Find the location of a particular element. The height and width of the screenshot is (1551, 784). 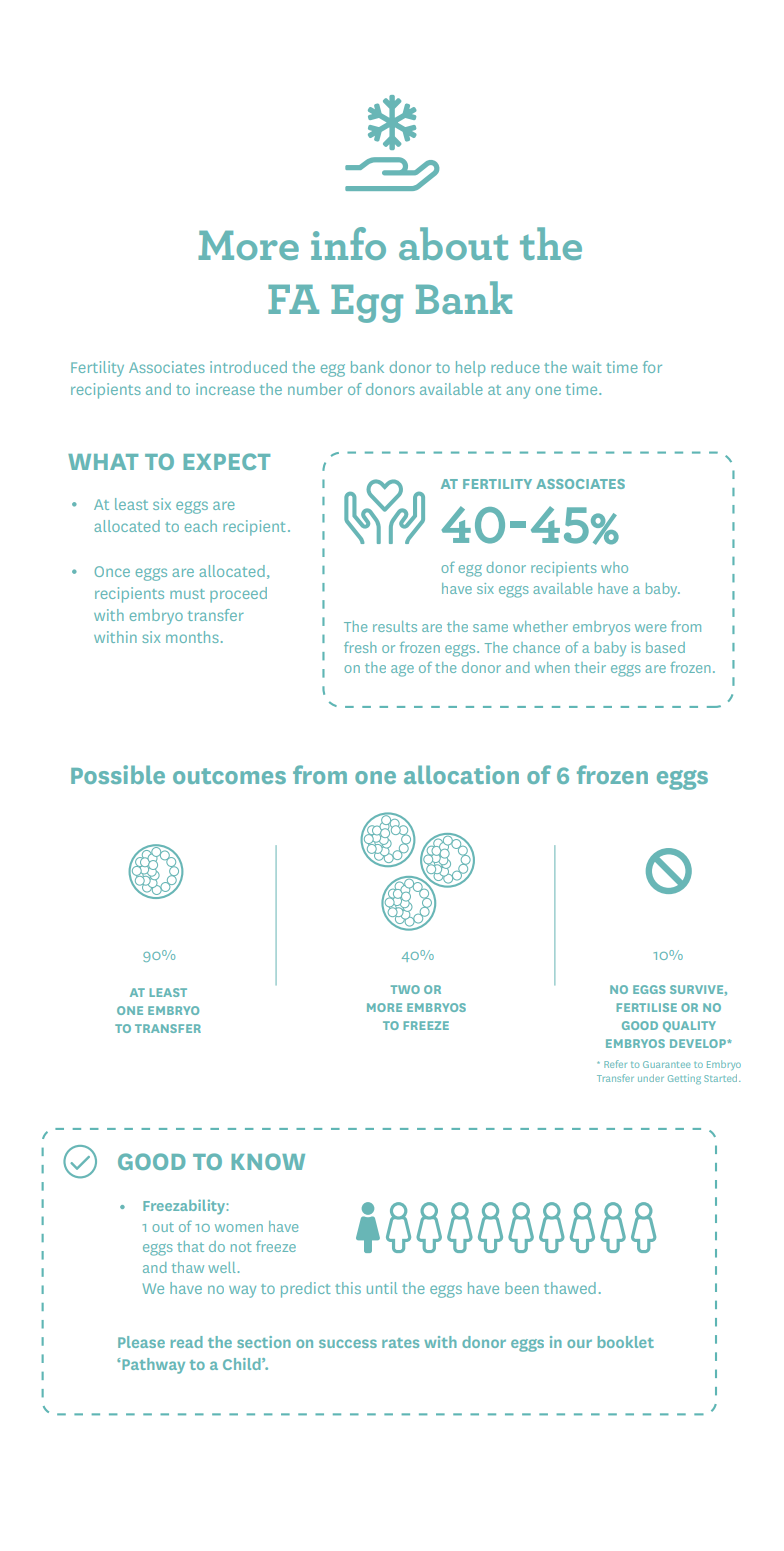

introduced is located at coordinates (248, 367).
